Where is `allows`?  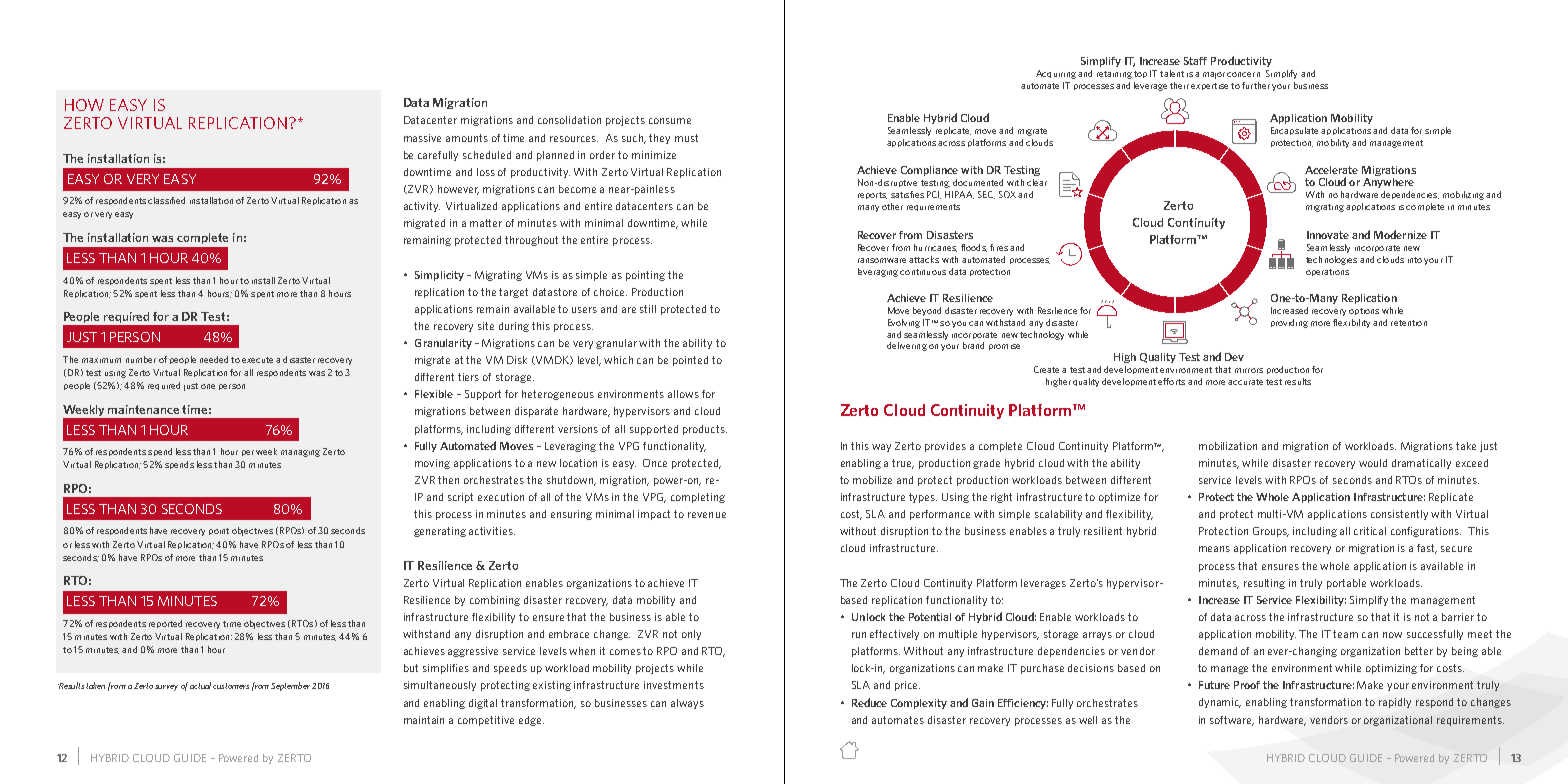
allows is located at coordinates (683, 394).
